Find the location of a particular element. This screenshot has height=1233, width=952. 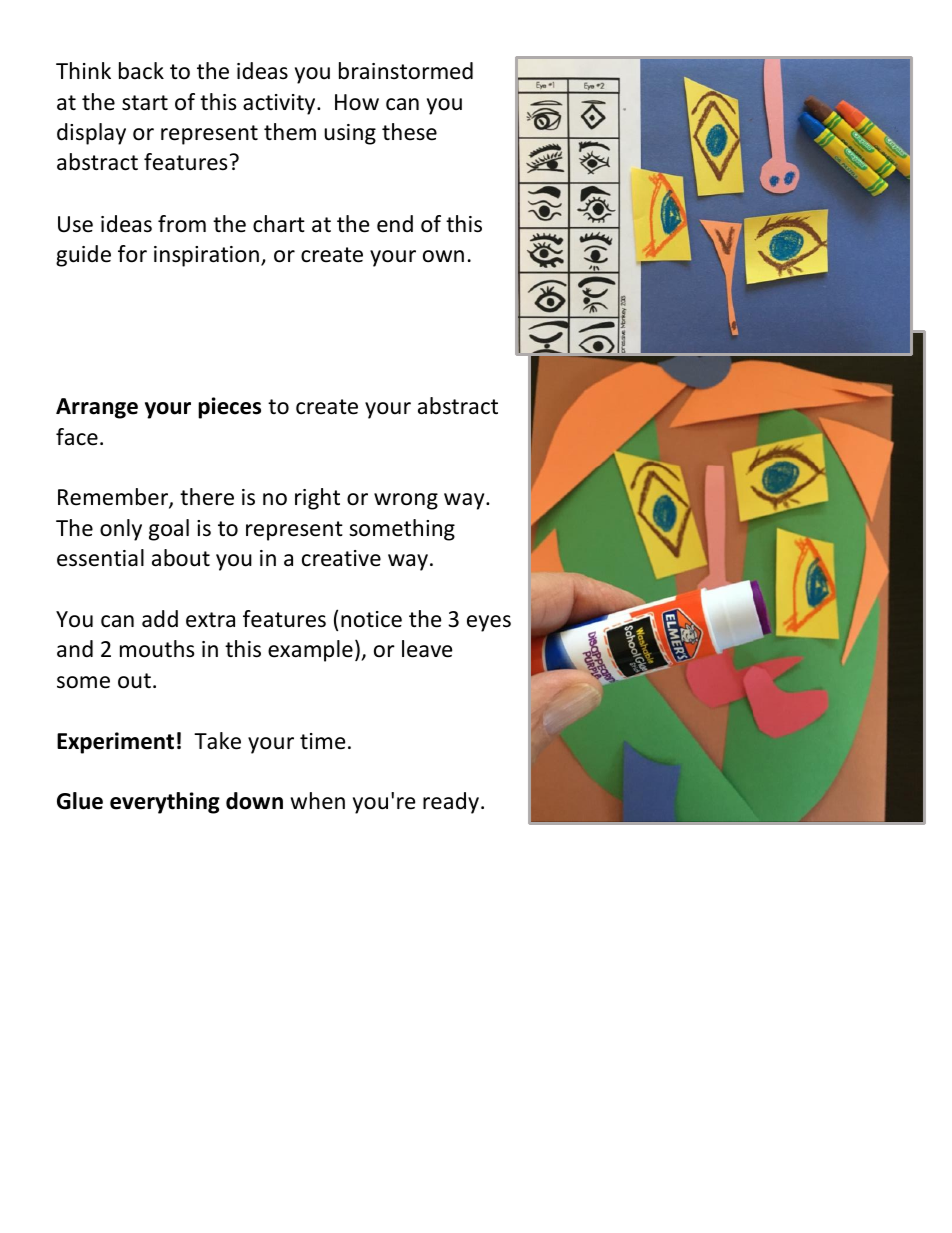

brainstormed is located at coordinates (406, 71).
